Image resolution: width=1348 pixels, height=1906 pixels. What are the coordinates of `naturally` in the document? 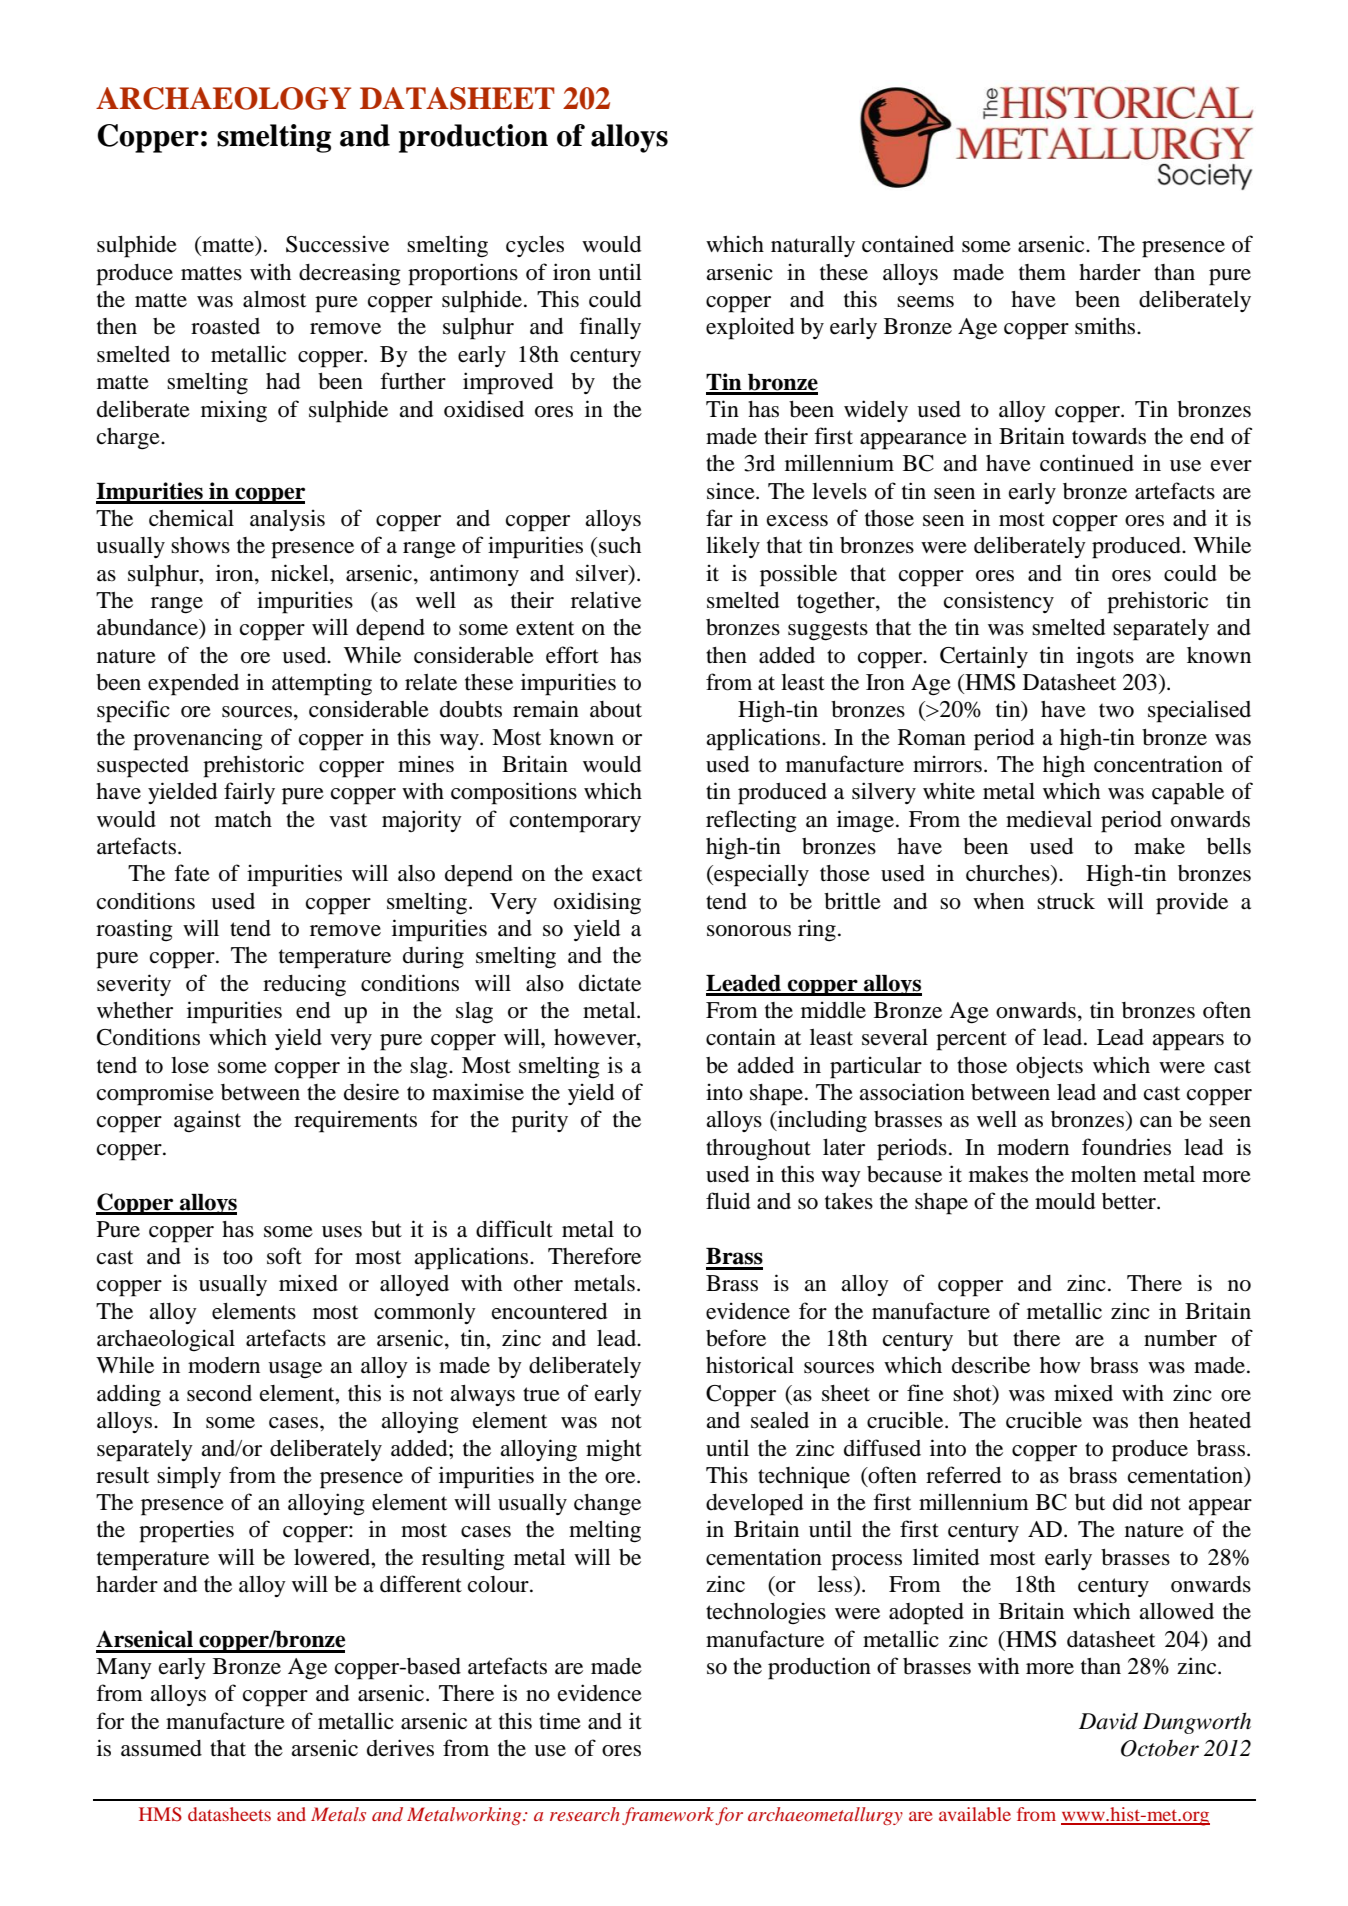 It's located at (813, 246).
